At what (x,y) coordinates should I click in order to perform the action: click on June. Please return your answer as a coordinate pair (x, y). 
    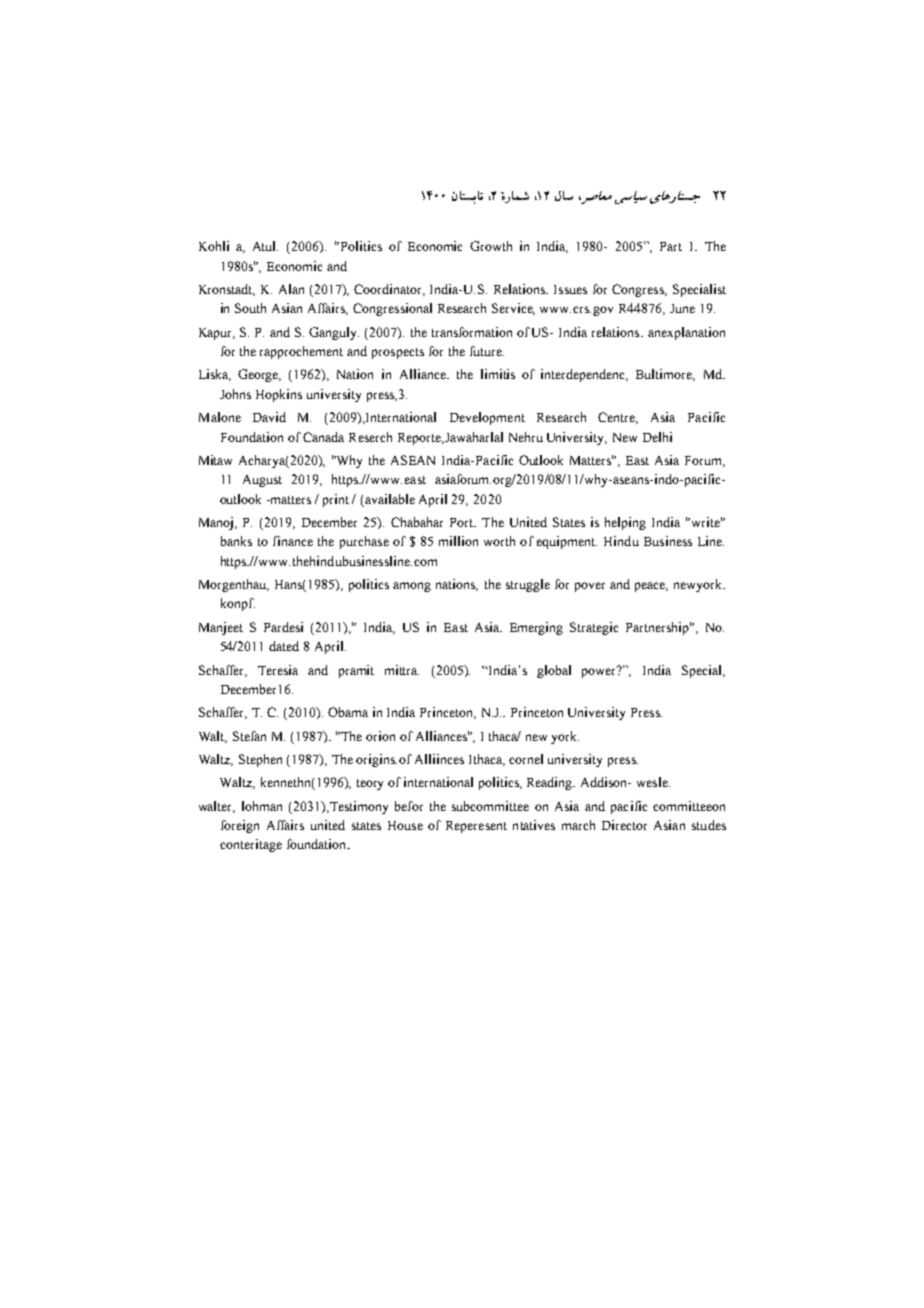
    Looking at the image, I should click on (682, 308).
